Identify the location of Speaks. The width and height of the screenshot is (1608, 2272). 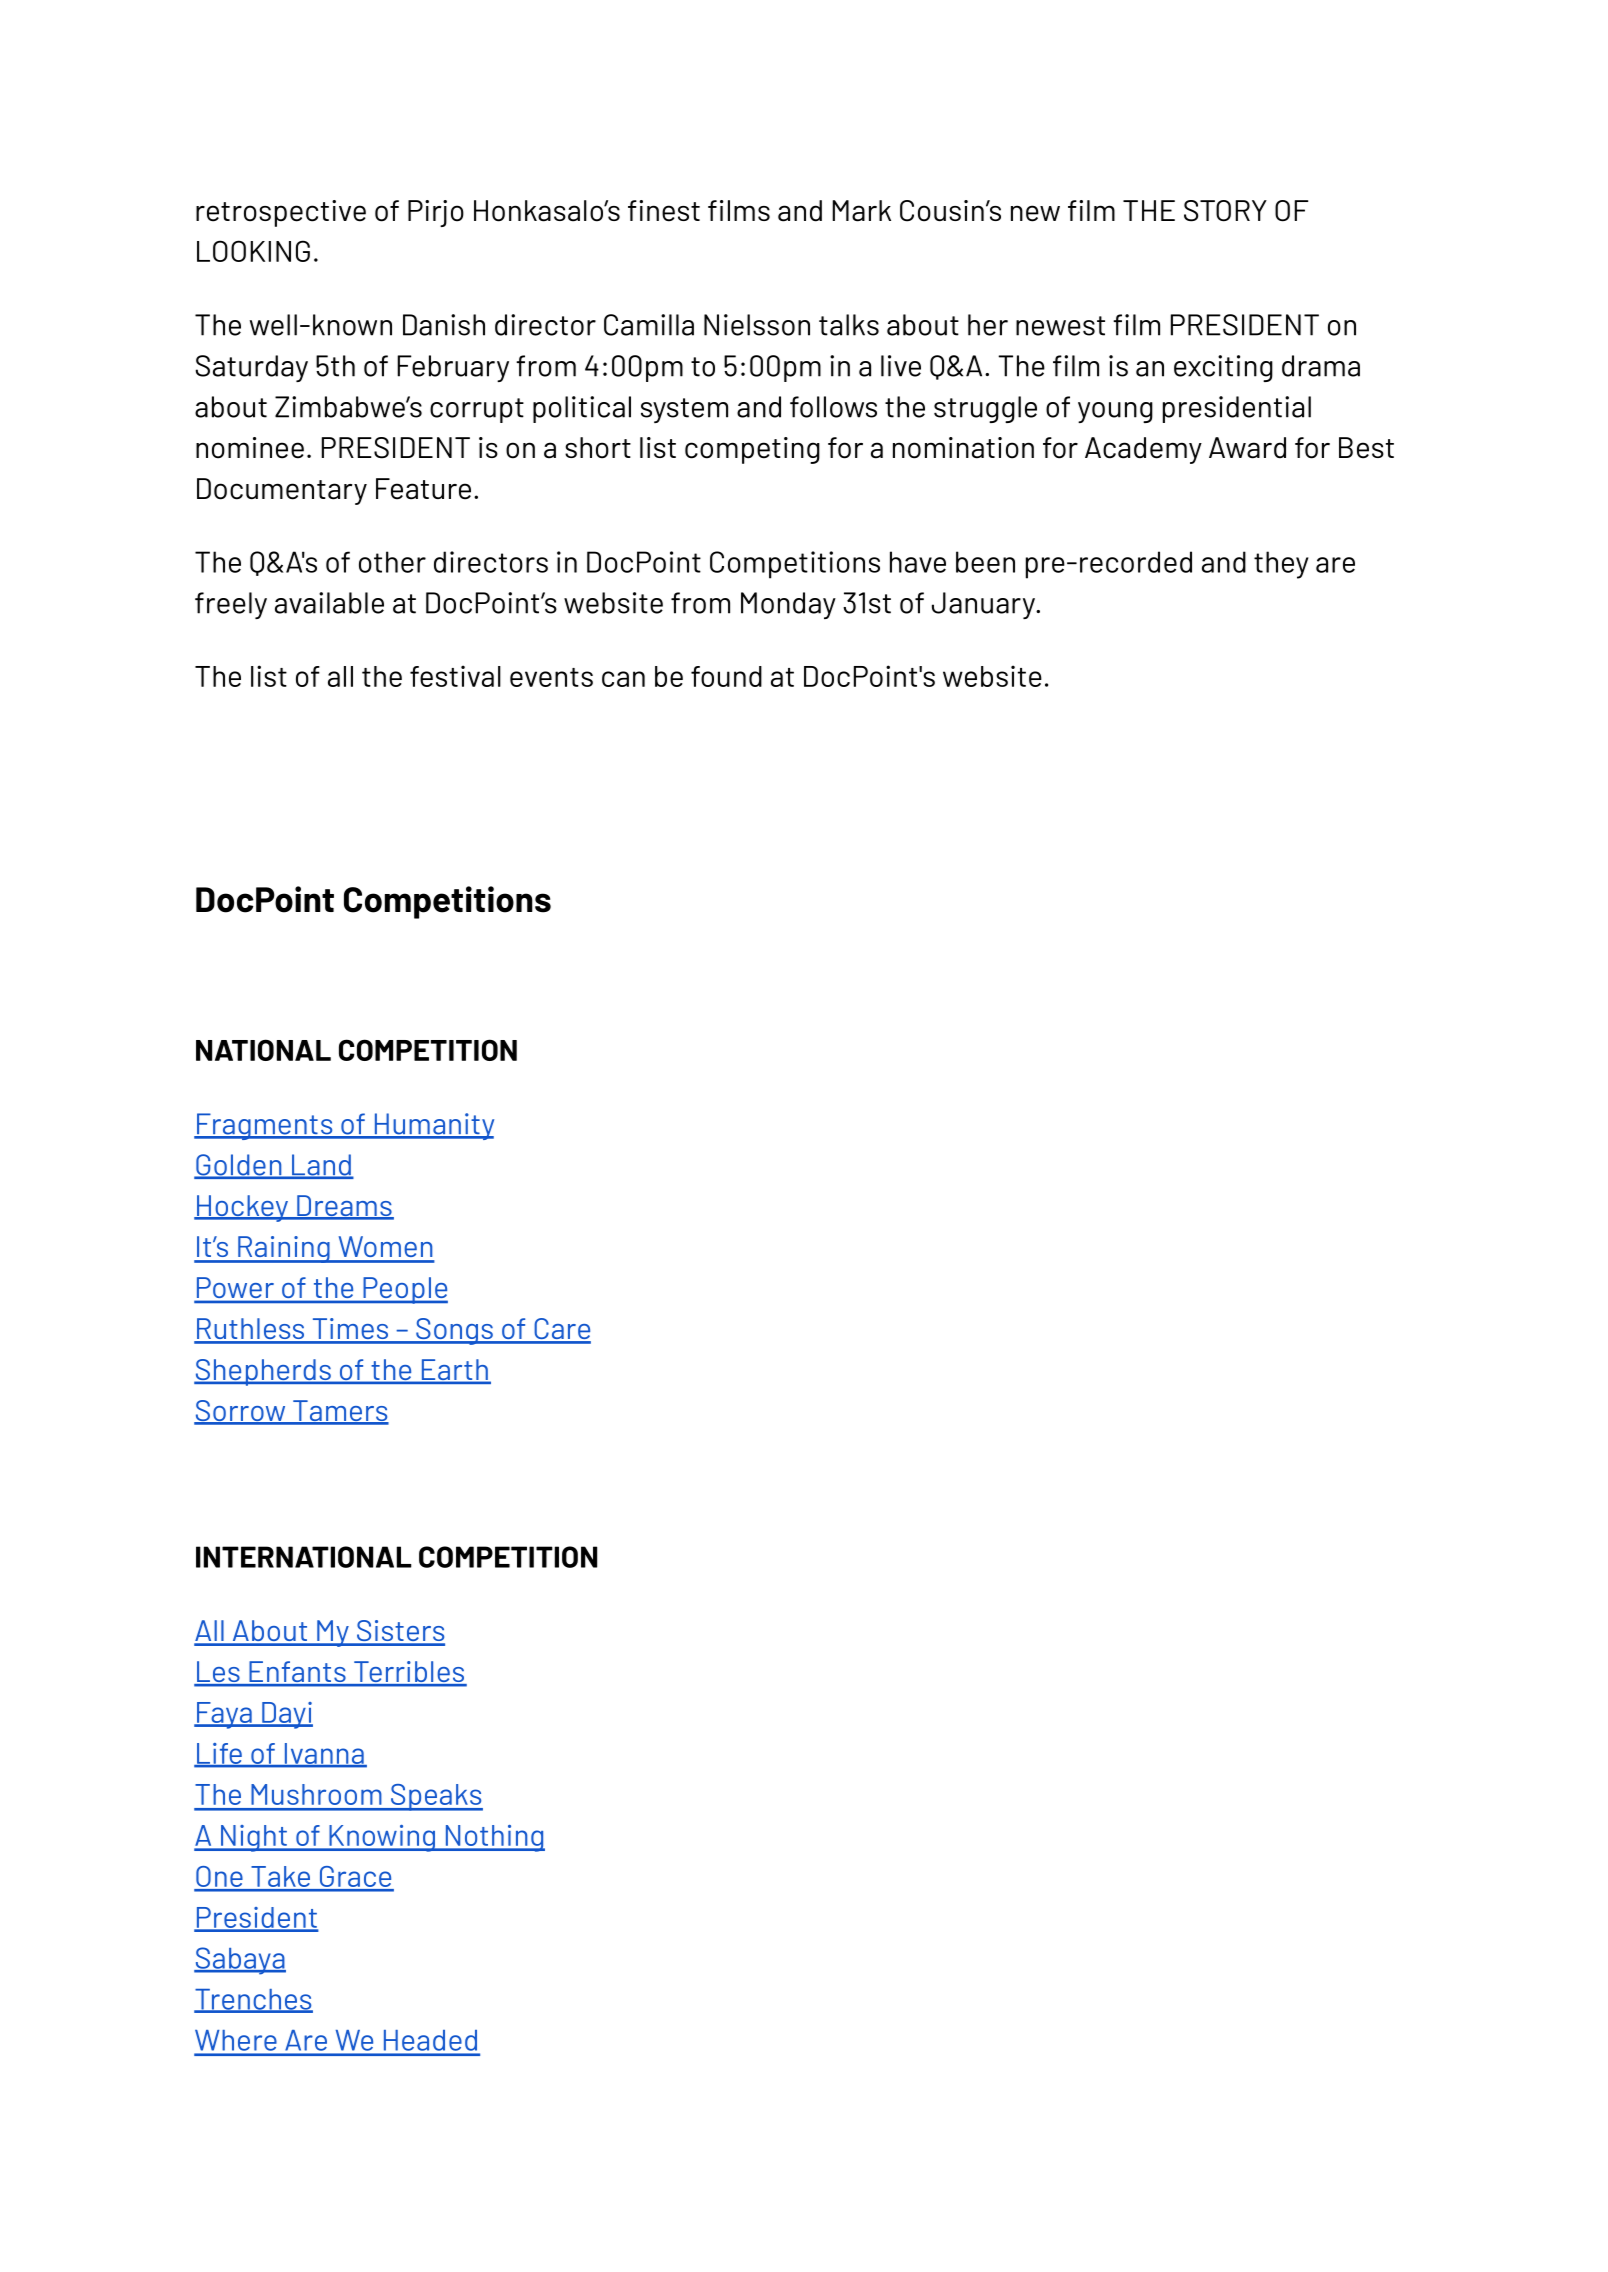
(436, 1797).
